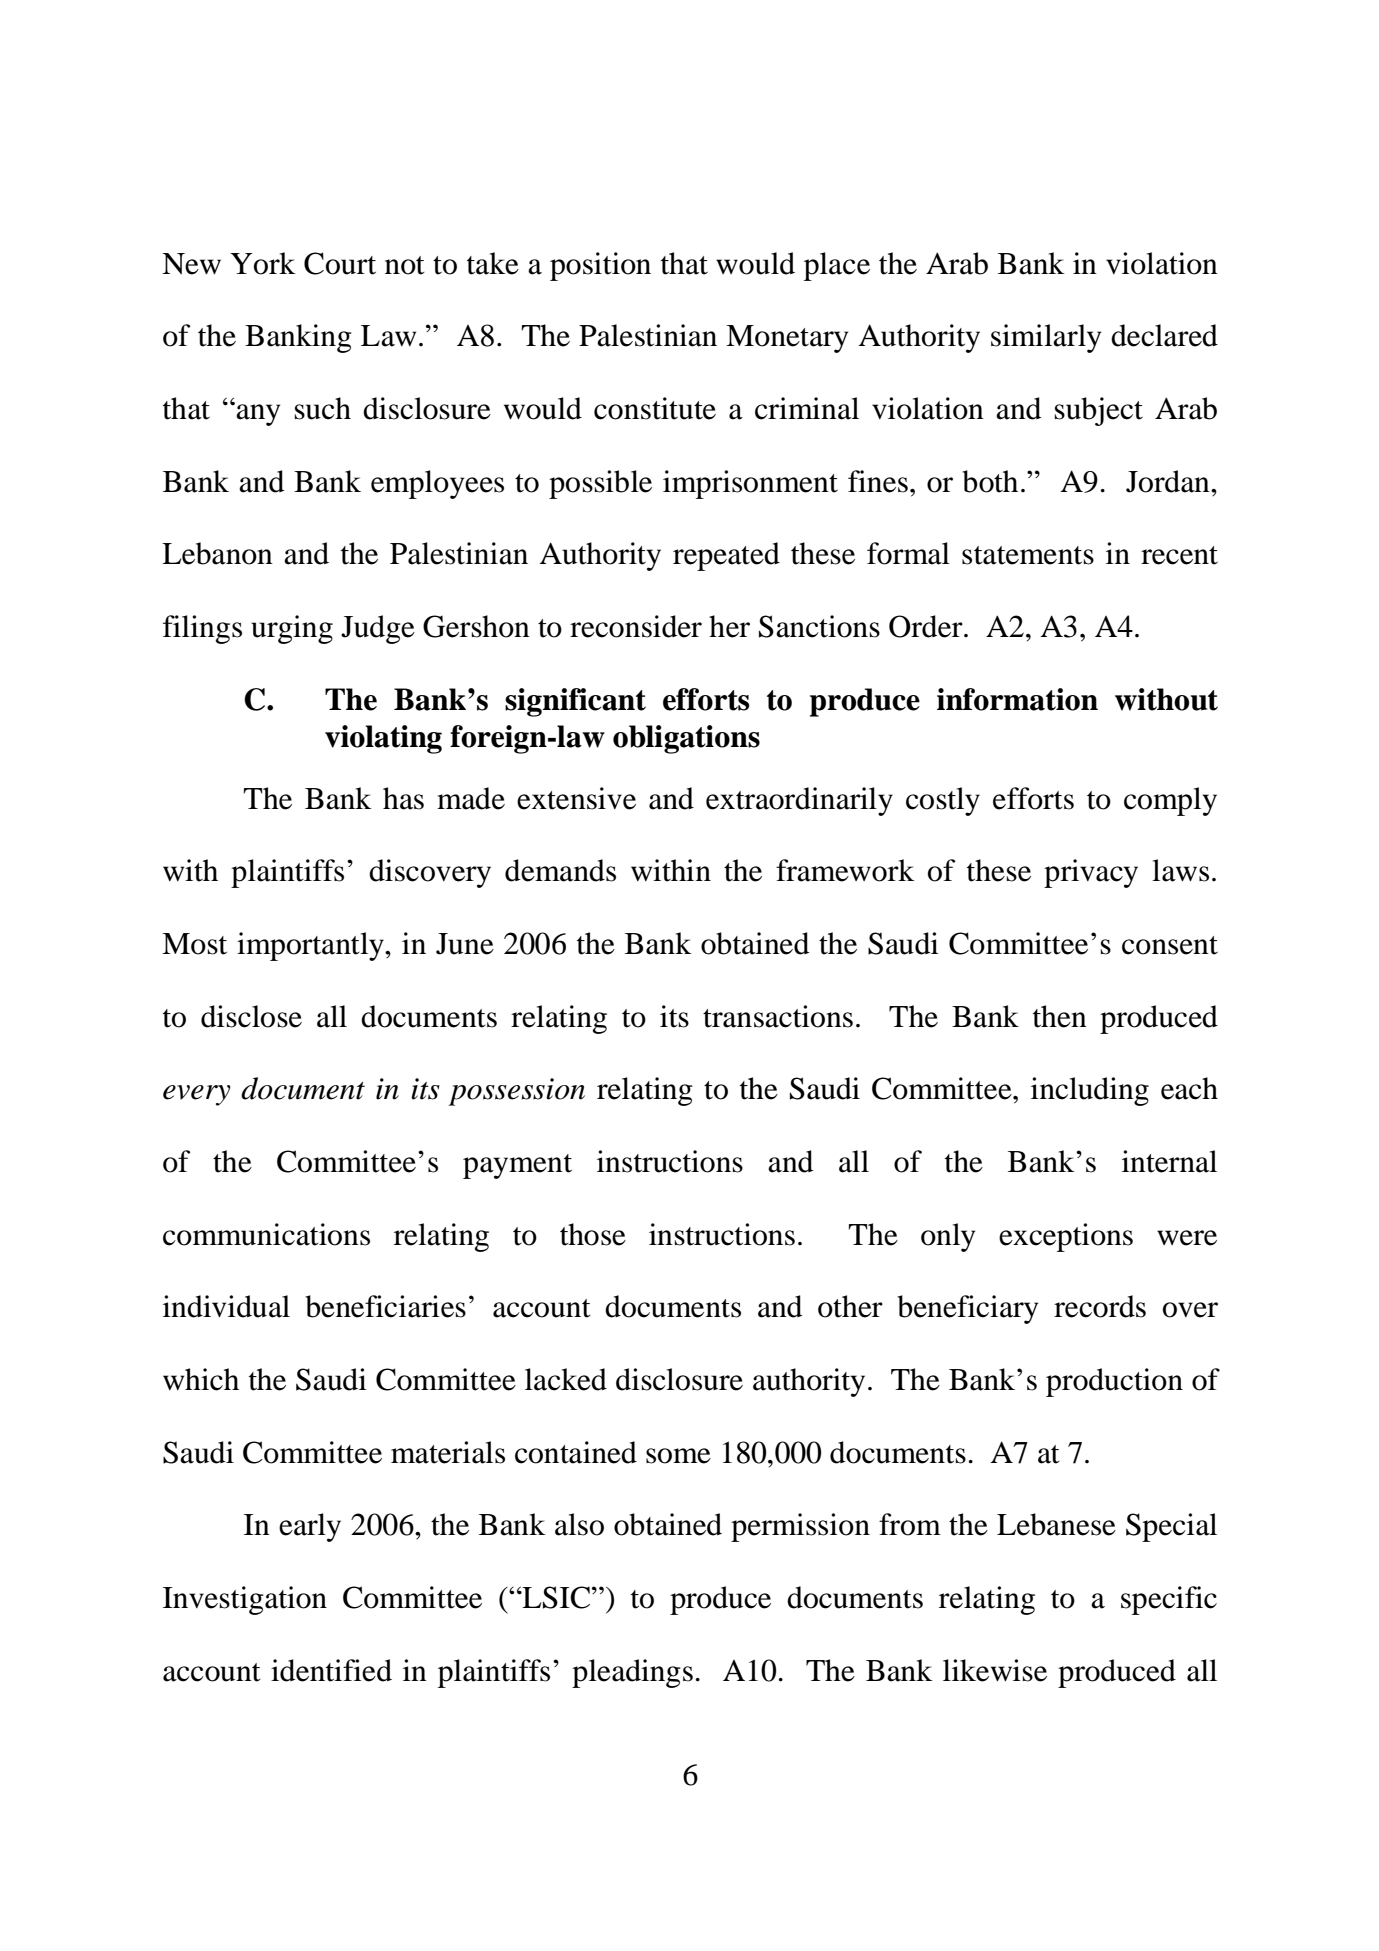 Image resolution: width=1379 pixels, height=1951 pixels. What do you see at coordinates (600, 266) in the document?
I see `position` at bounding box center [600, 266].
